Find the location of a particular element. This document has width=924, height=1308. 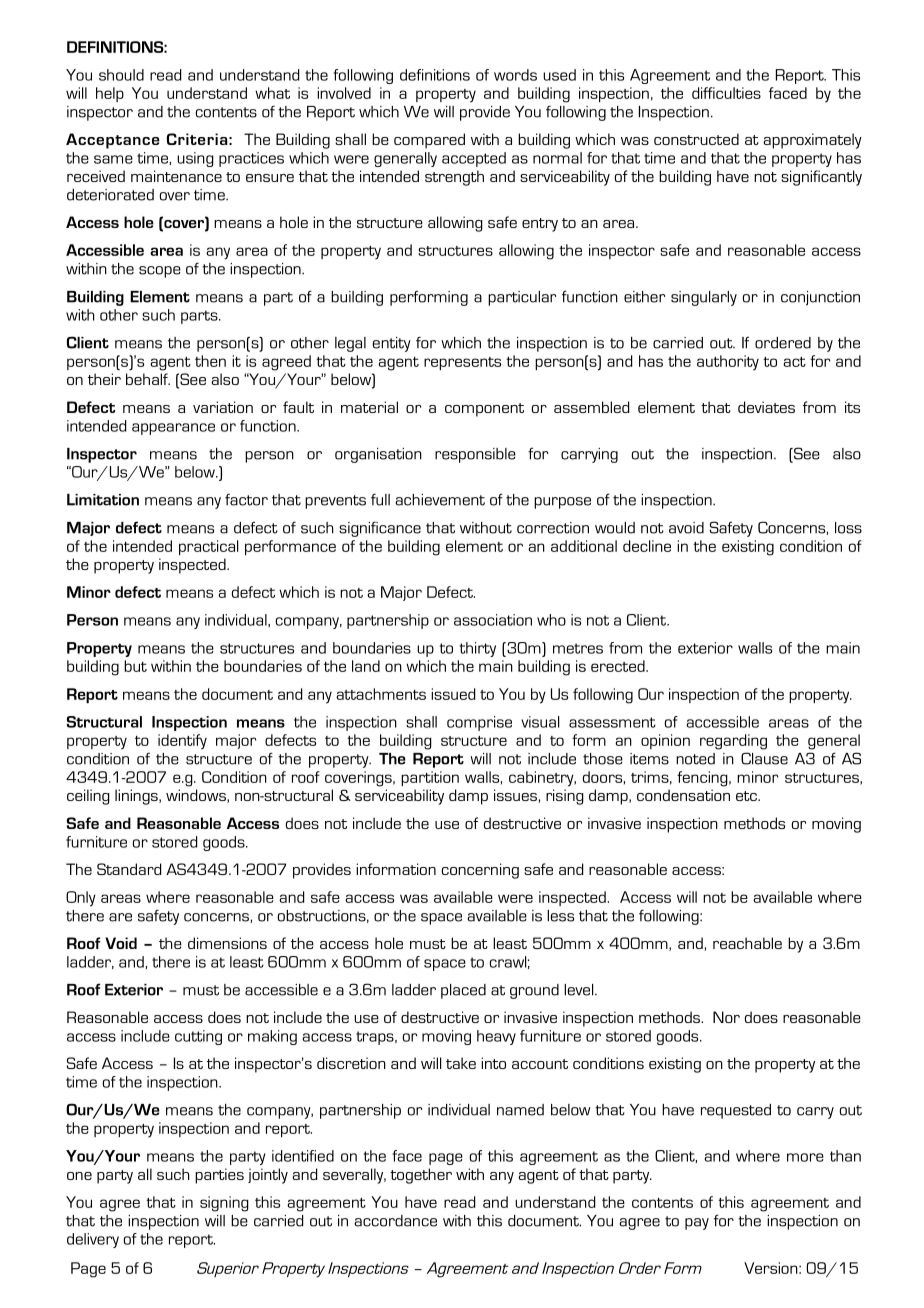

responsible is located at coordinates (475, 455).
